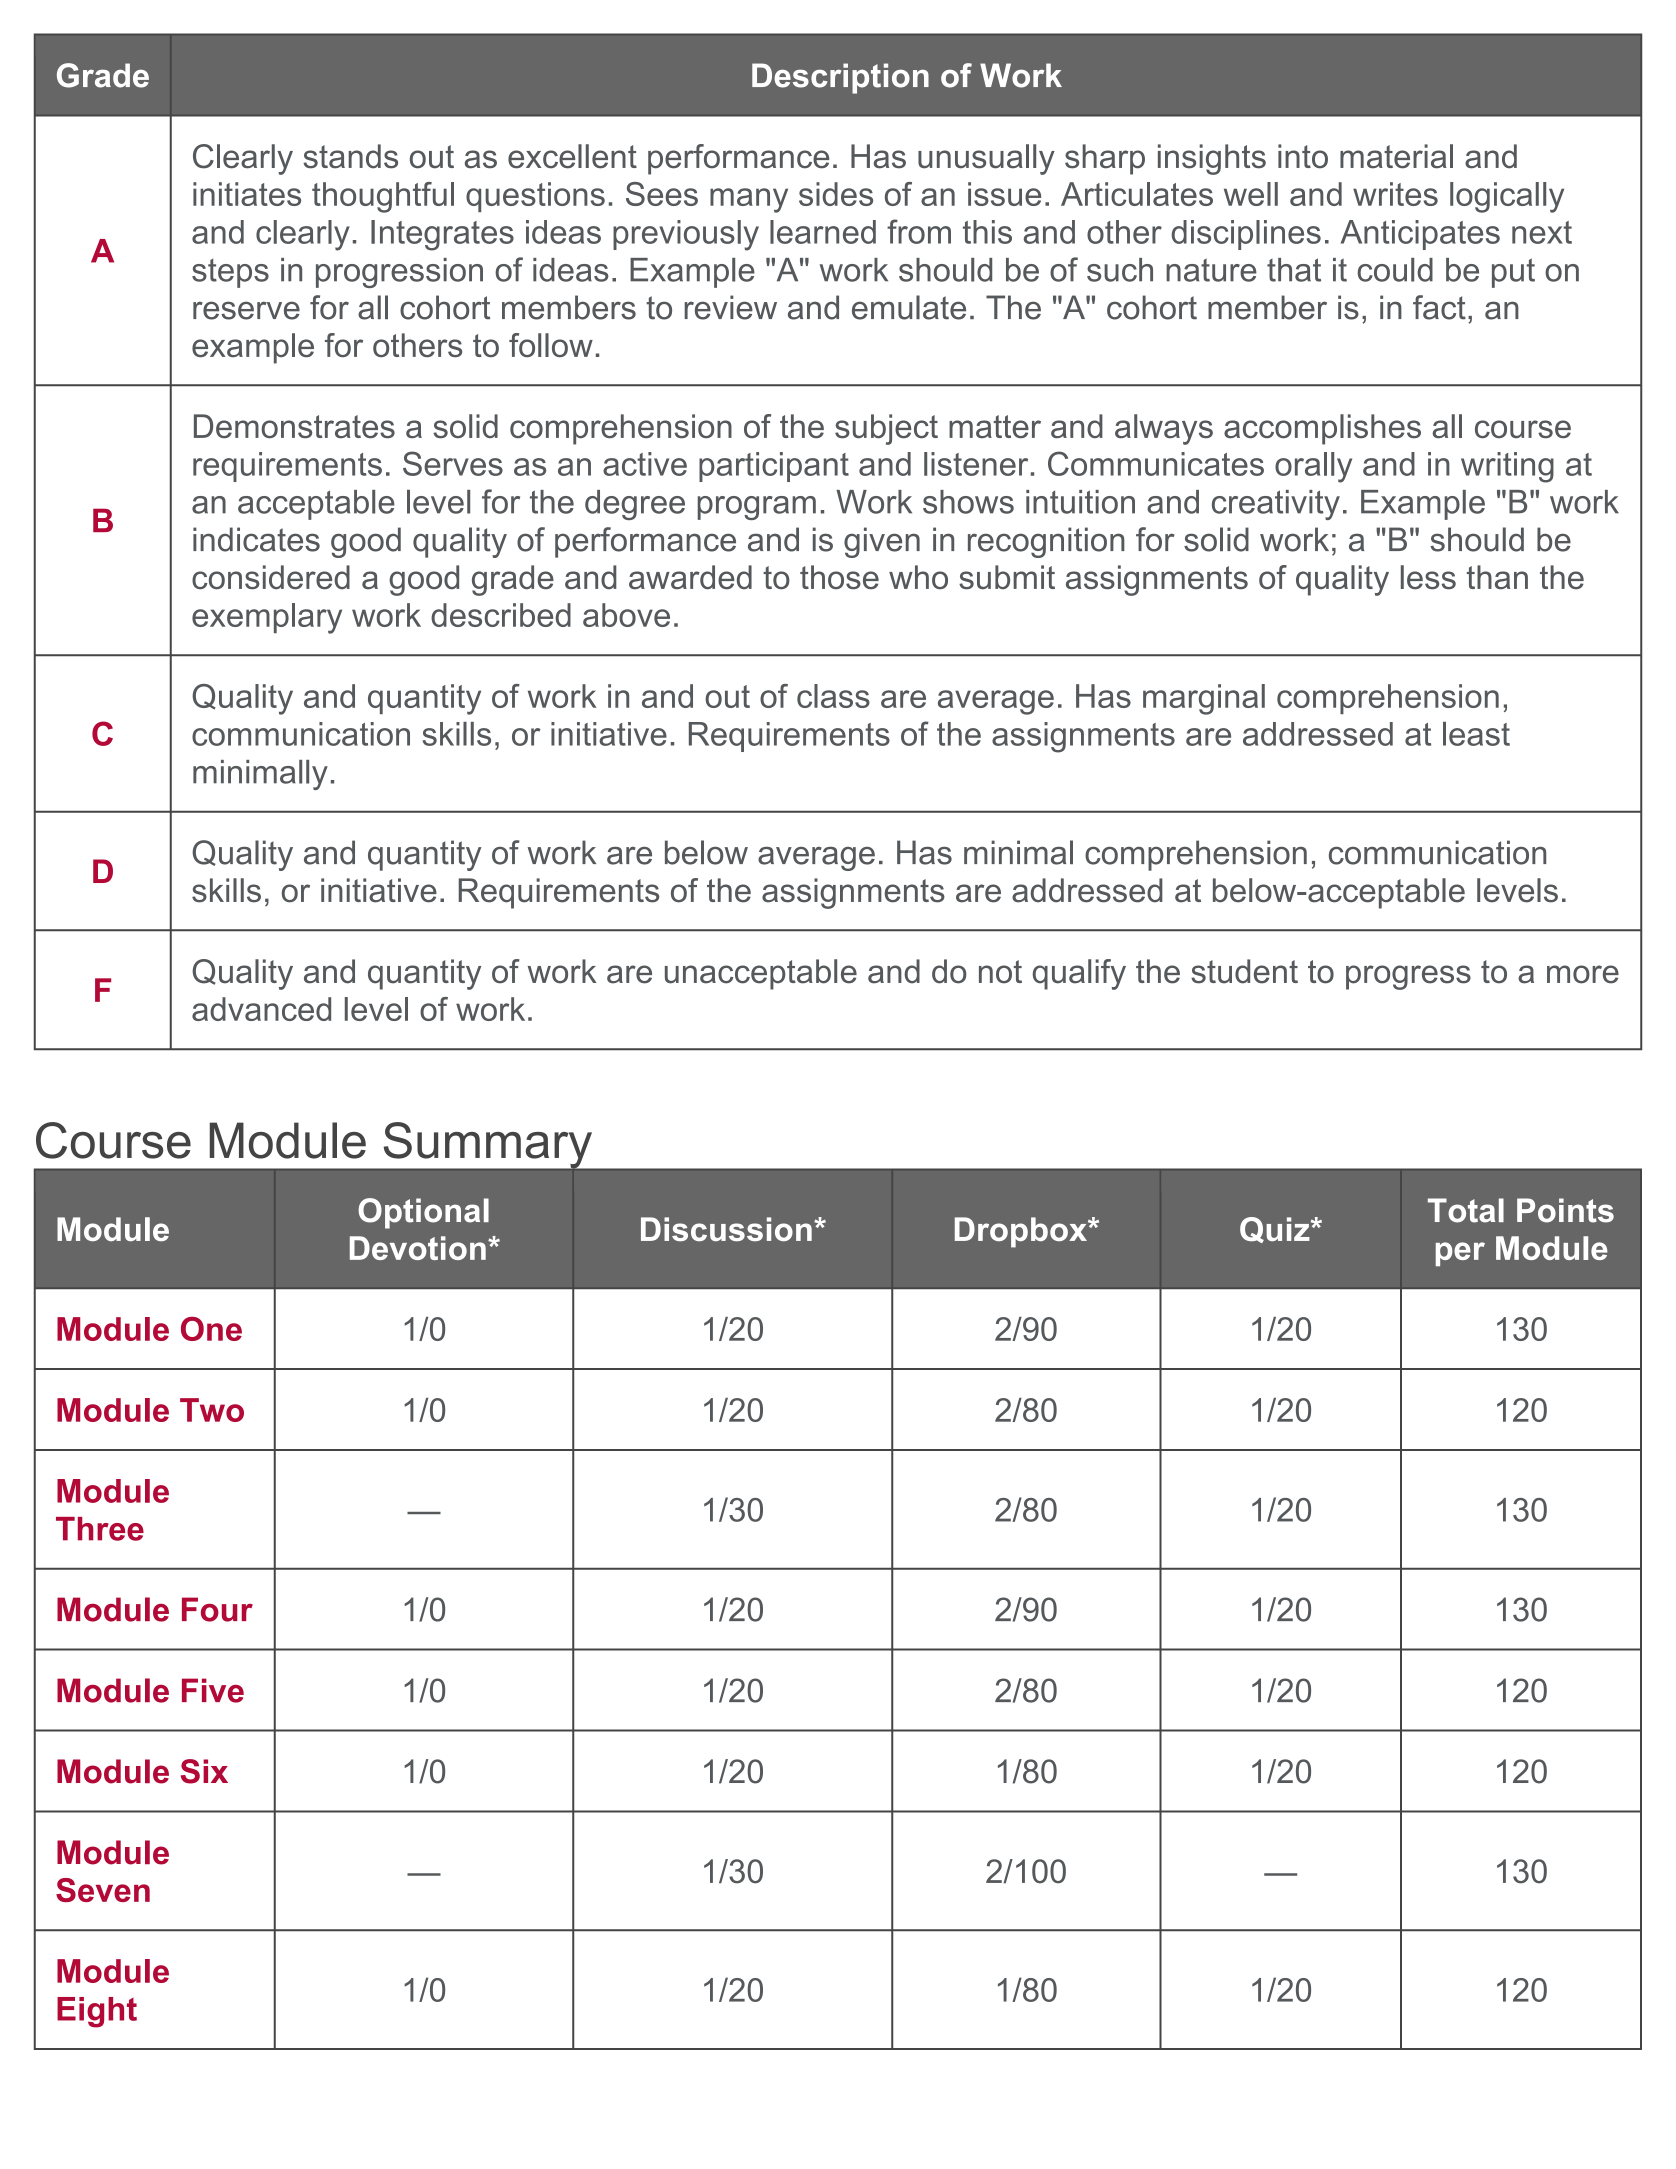 The width and height of the document is (1676, 2169). I want to click on Total, so click(1466, 1210).
